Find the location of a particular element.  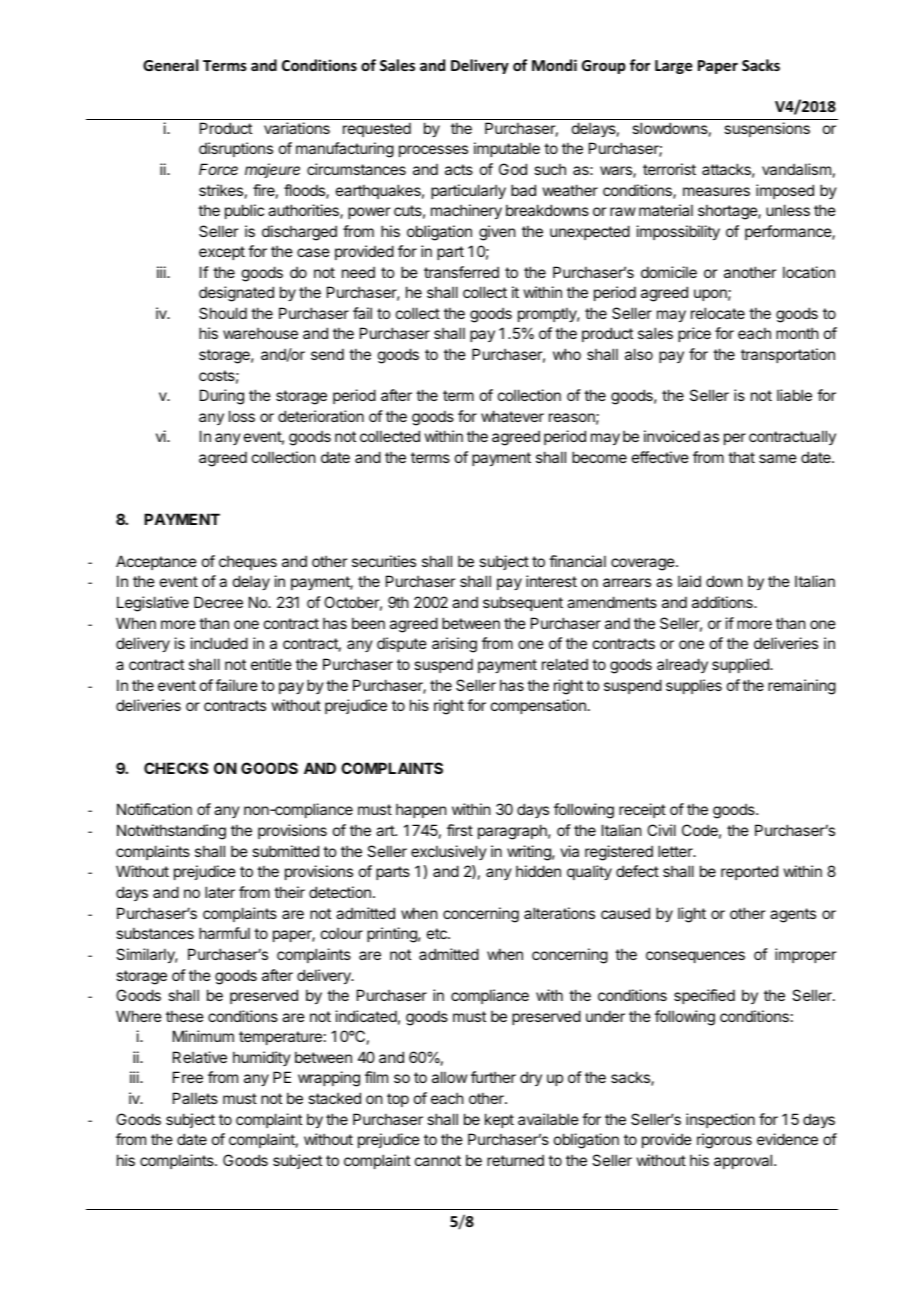

inspection is located at coordinates (720, 1120).
